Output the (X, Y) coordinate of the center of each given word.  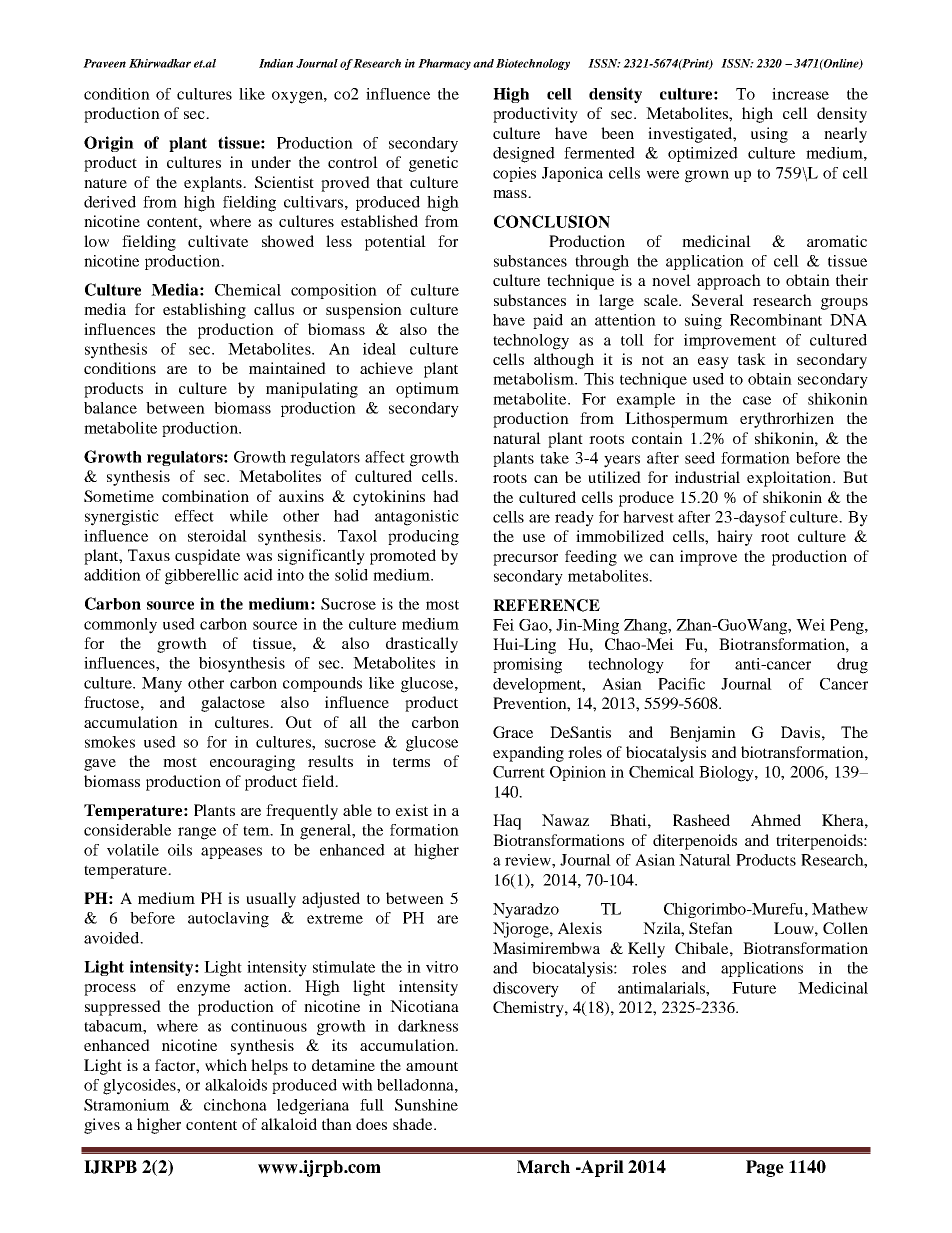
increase (800, 94)
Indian (276, 63)
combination (205, 496)
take (554, 458)
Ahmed (776, 820)
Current (519, 772)
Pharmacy (444, 64)
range (197, 833)
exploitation (789, 479)
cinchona (235, 1105)
